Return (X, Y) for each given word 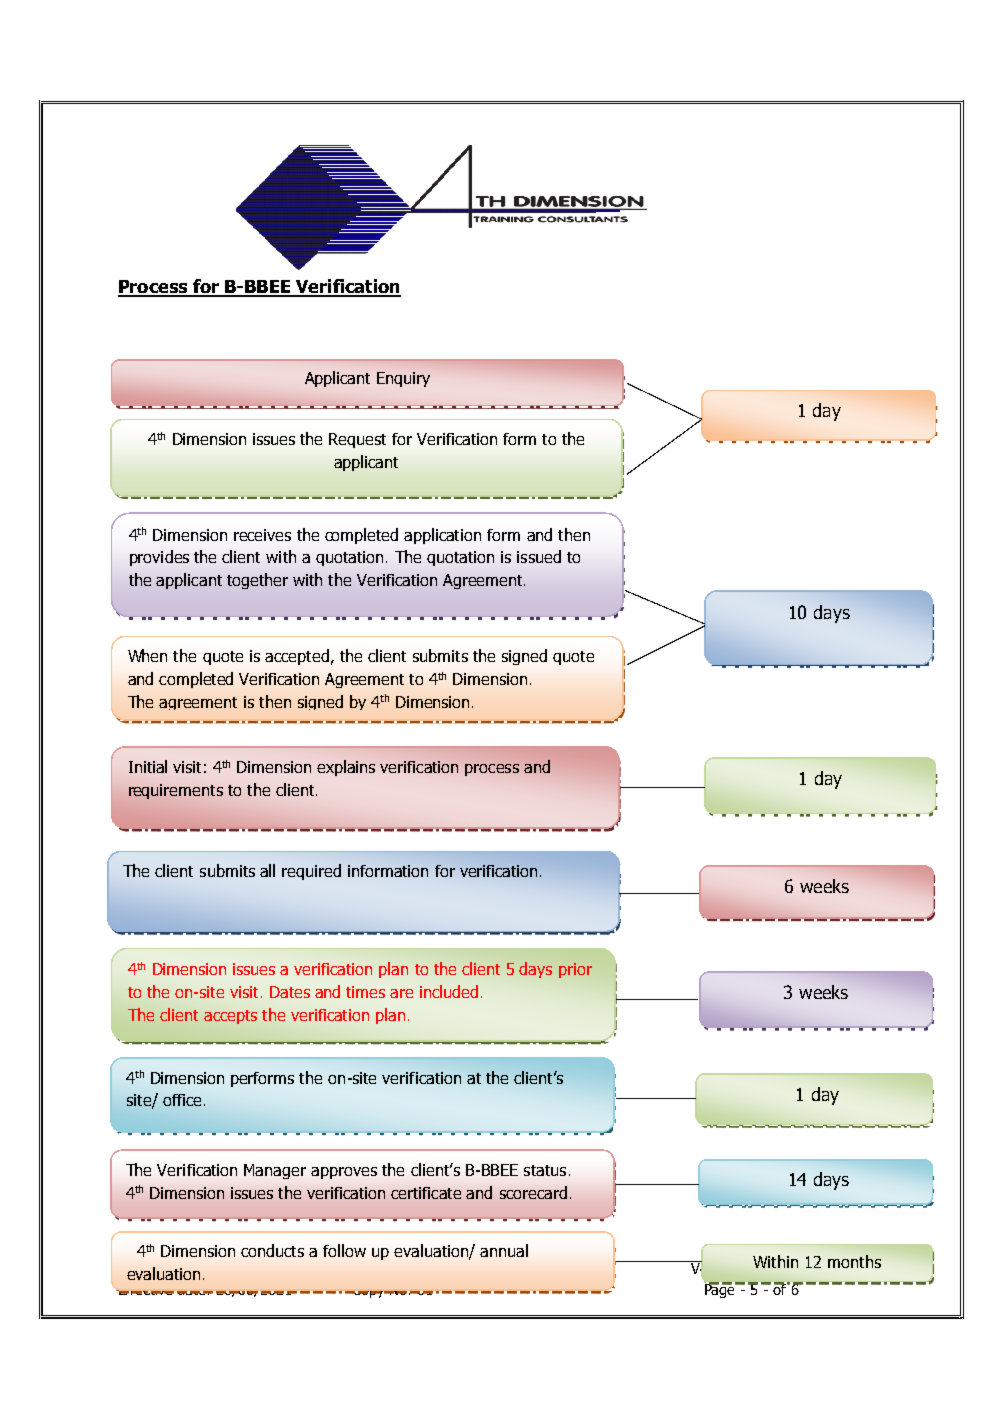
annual (504, 1250)
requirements (176, 791)
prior (575, 970)
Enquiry (403, 379)
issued (539, 556)
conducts (272, 1250)
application (442, 536)
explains (346, 768)
